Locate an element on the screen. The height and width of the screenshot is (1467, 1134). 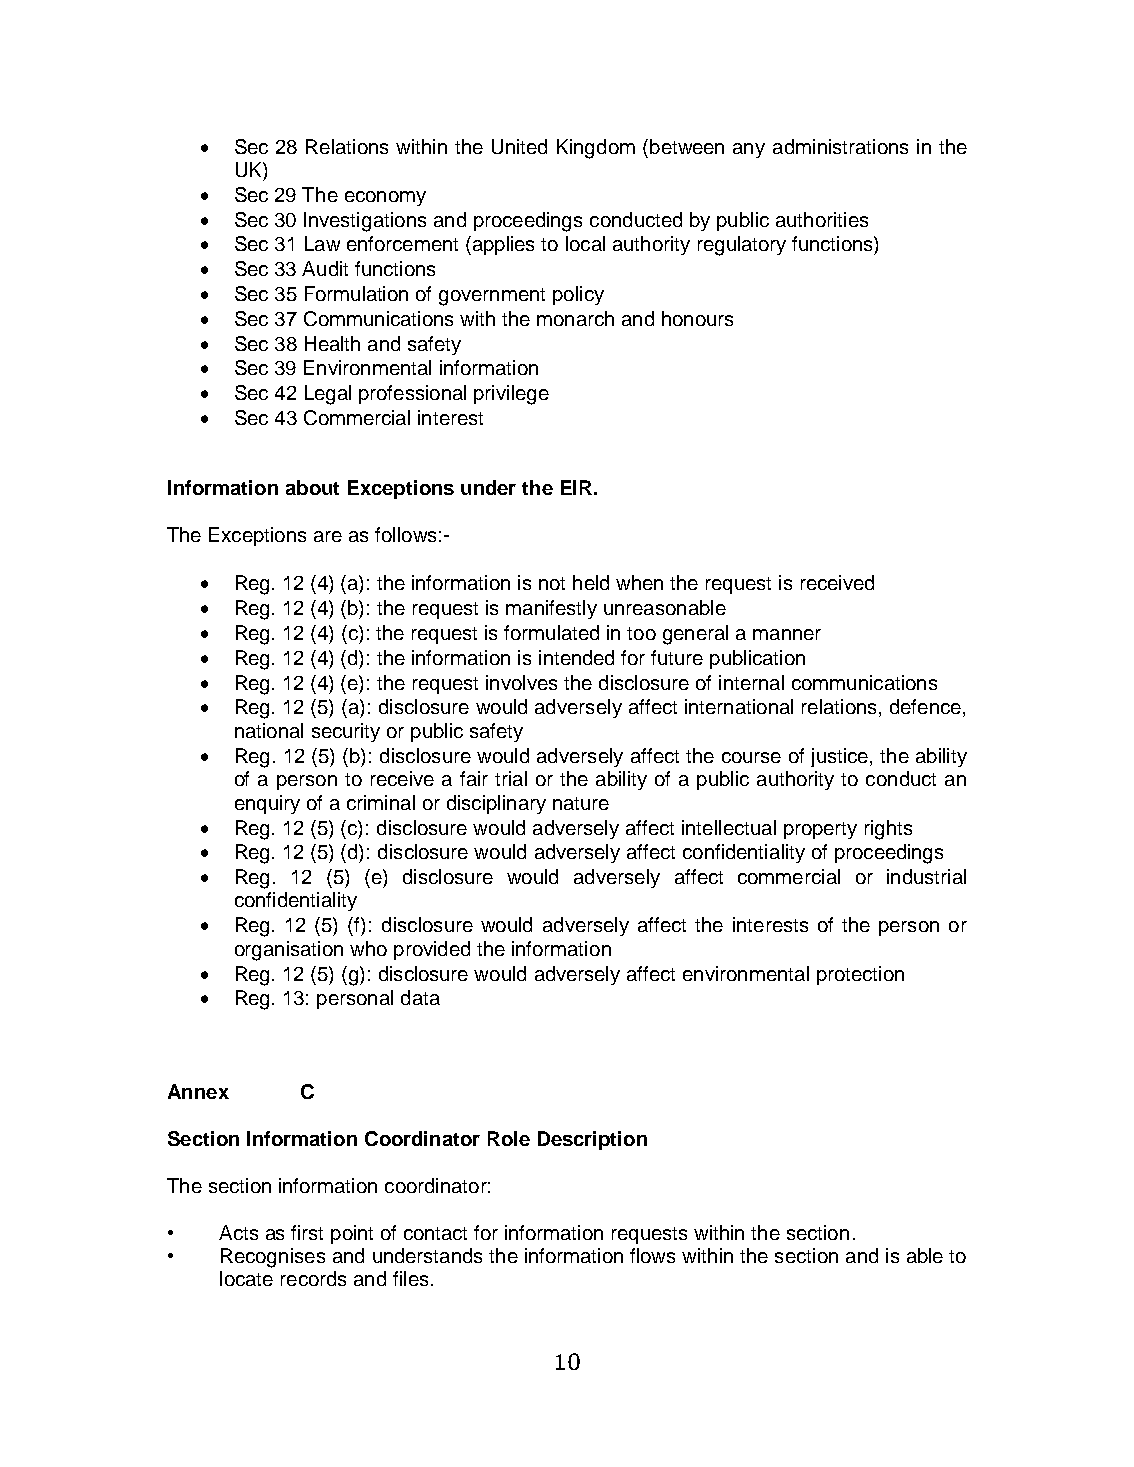
United is located at coordinates (519, 146).
